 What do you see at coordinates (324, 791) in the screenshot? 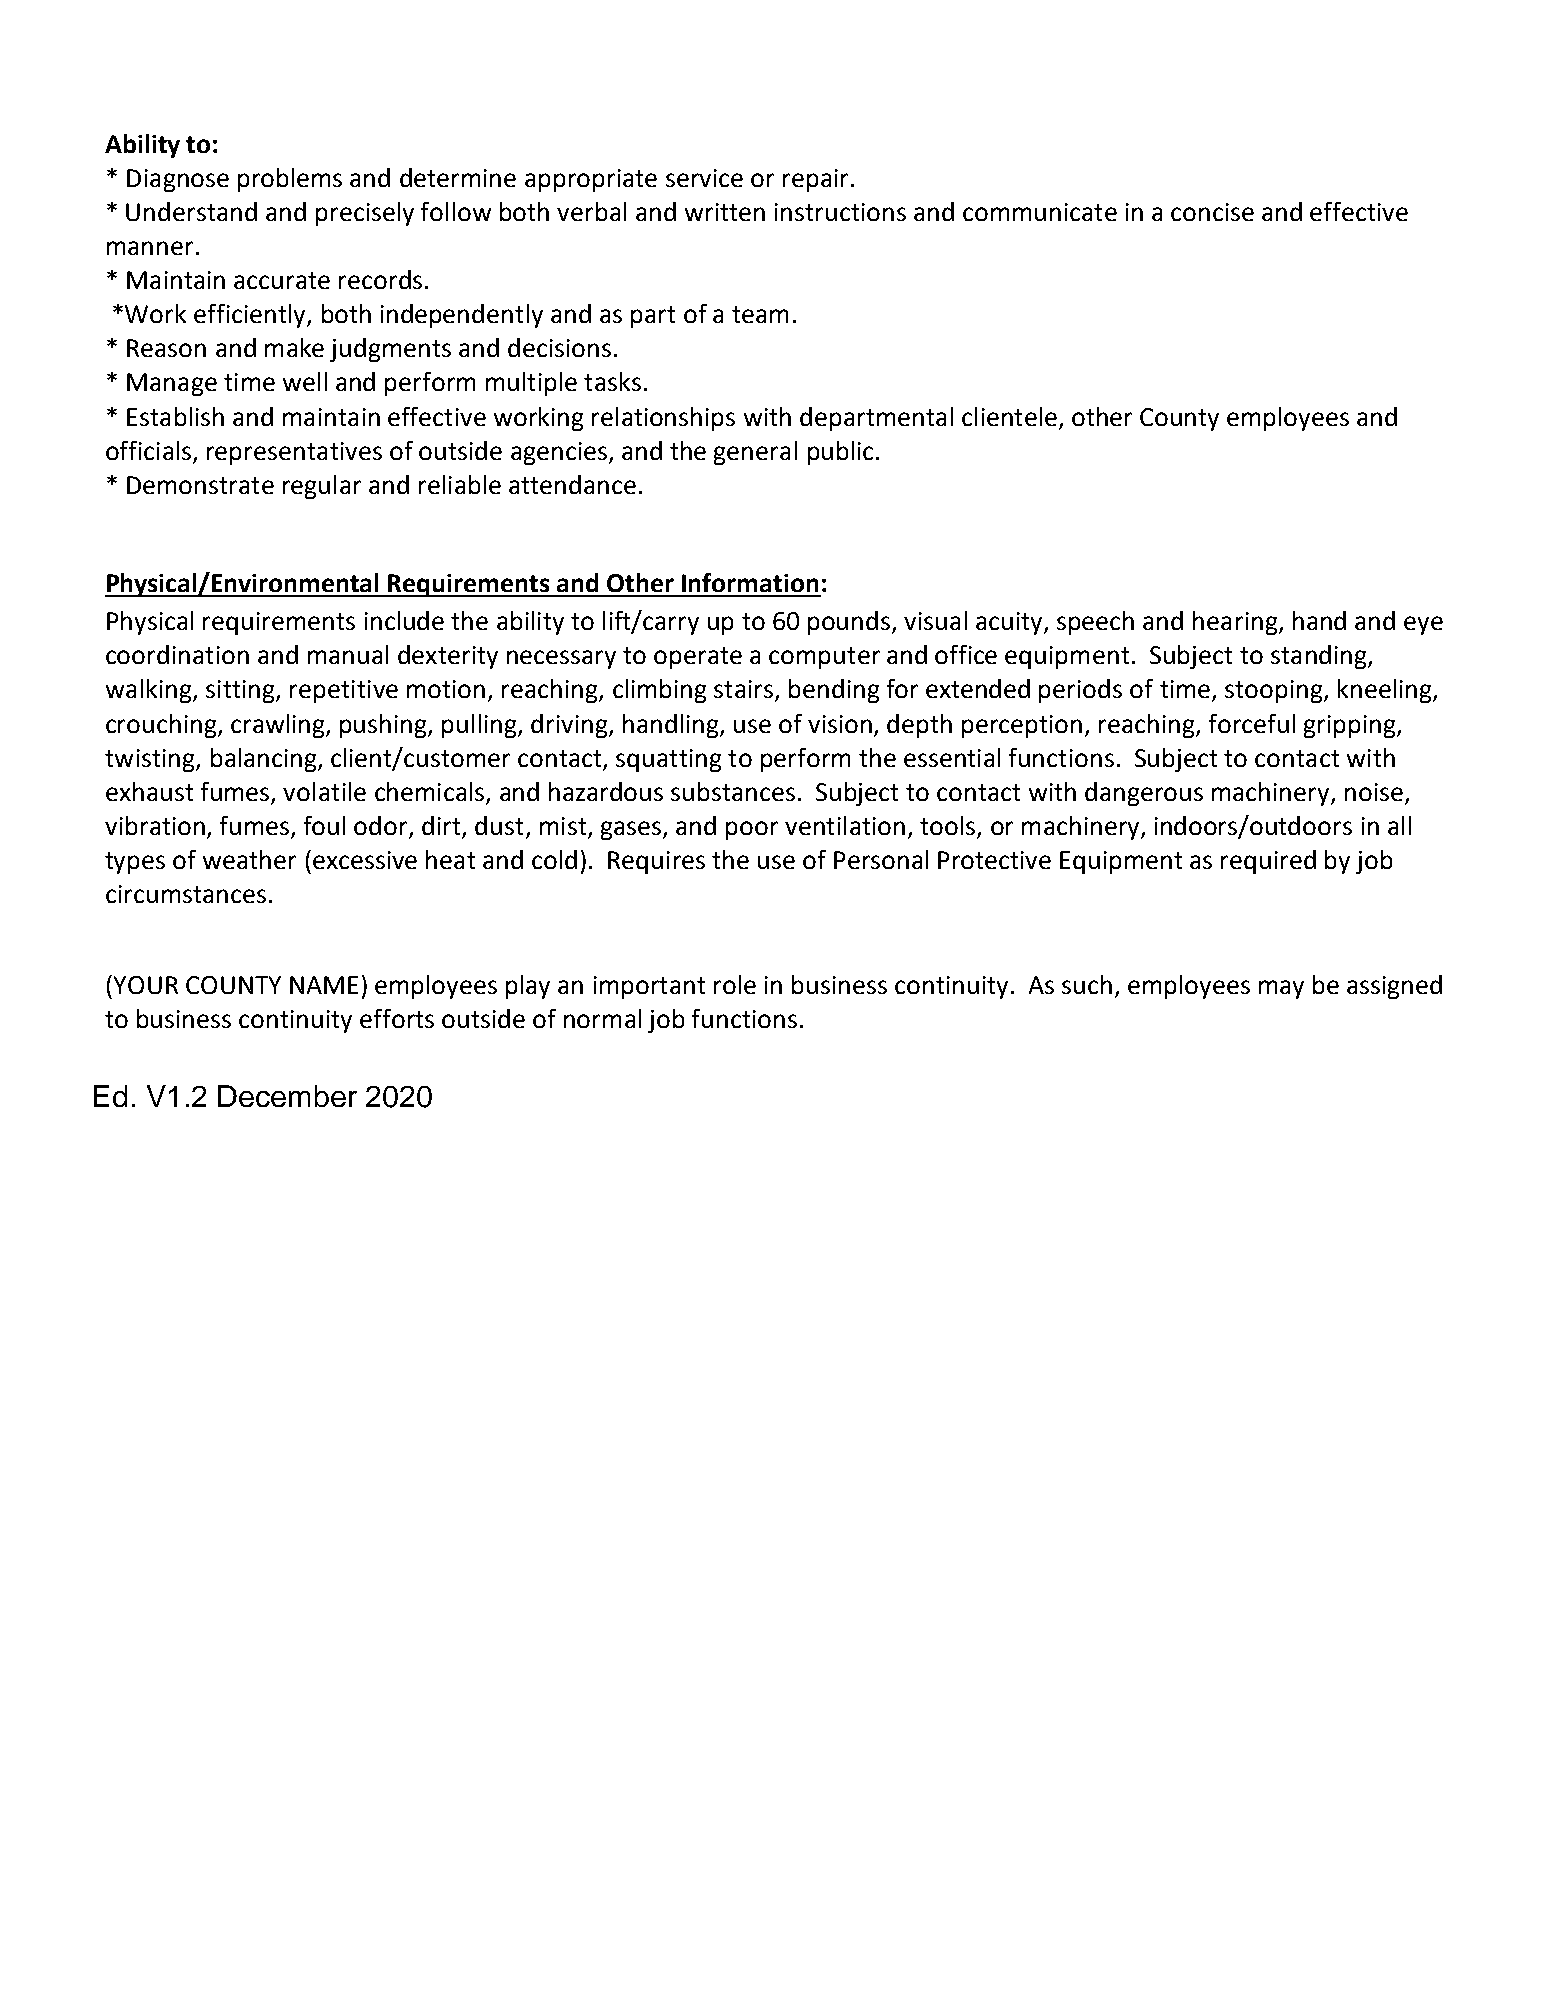
I see `volatile` at bounding box center [324, 791].
